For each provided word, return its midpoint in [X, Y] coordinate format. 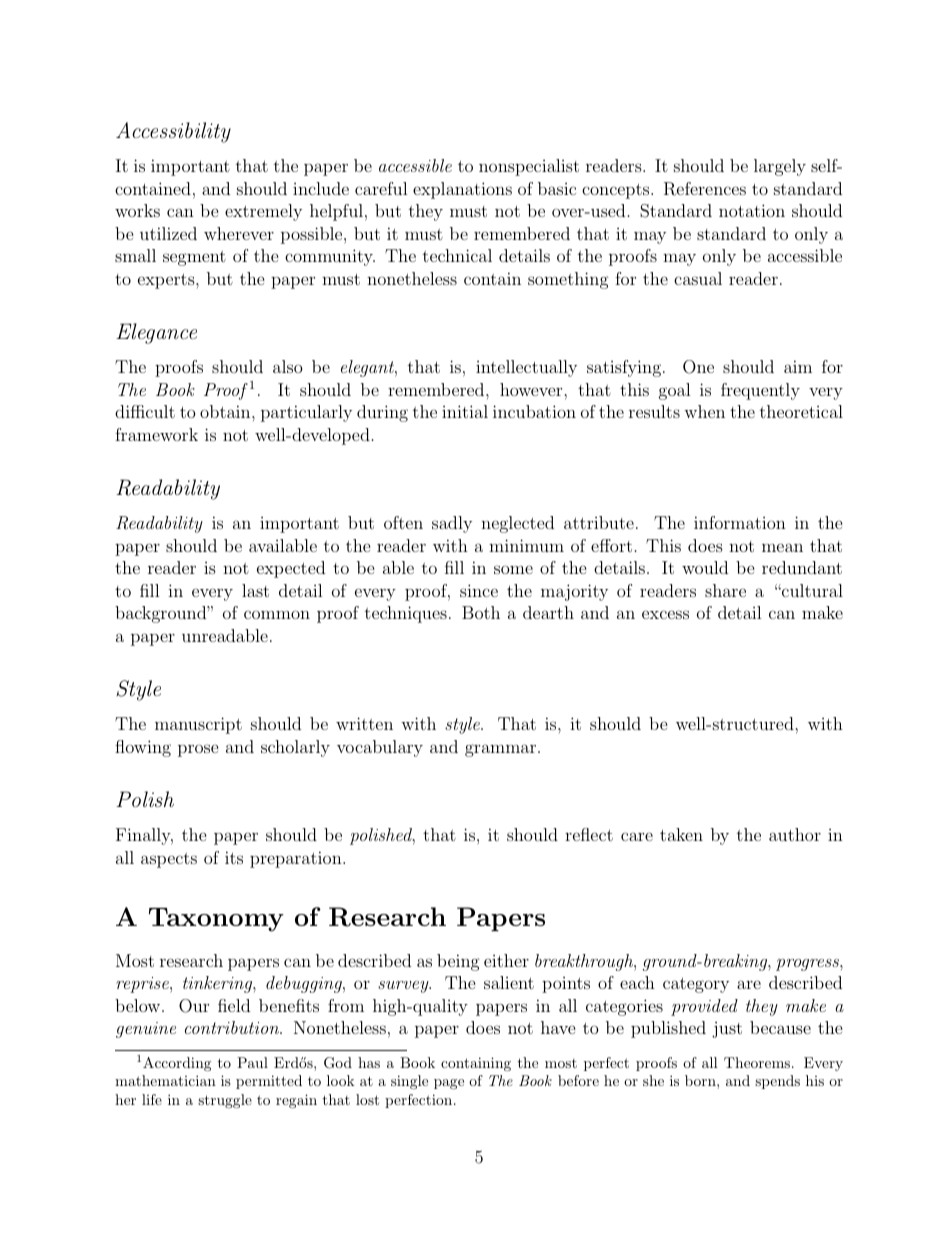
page [449, 1084]
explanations [462, 190]
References [705, 189]
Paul [252, 1062]
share [725, 590]
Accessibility [173, 132]
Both [481, 612]
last [255, 590]
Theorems [757, 1062]
